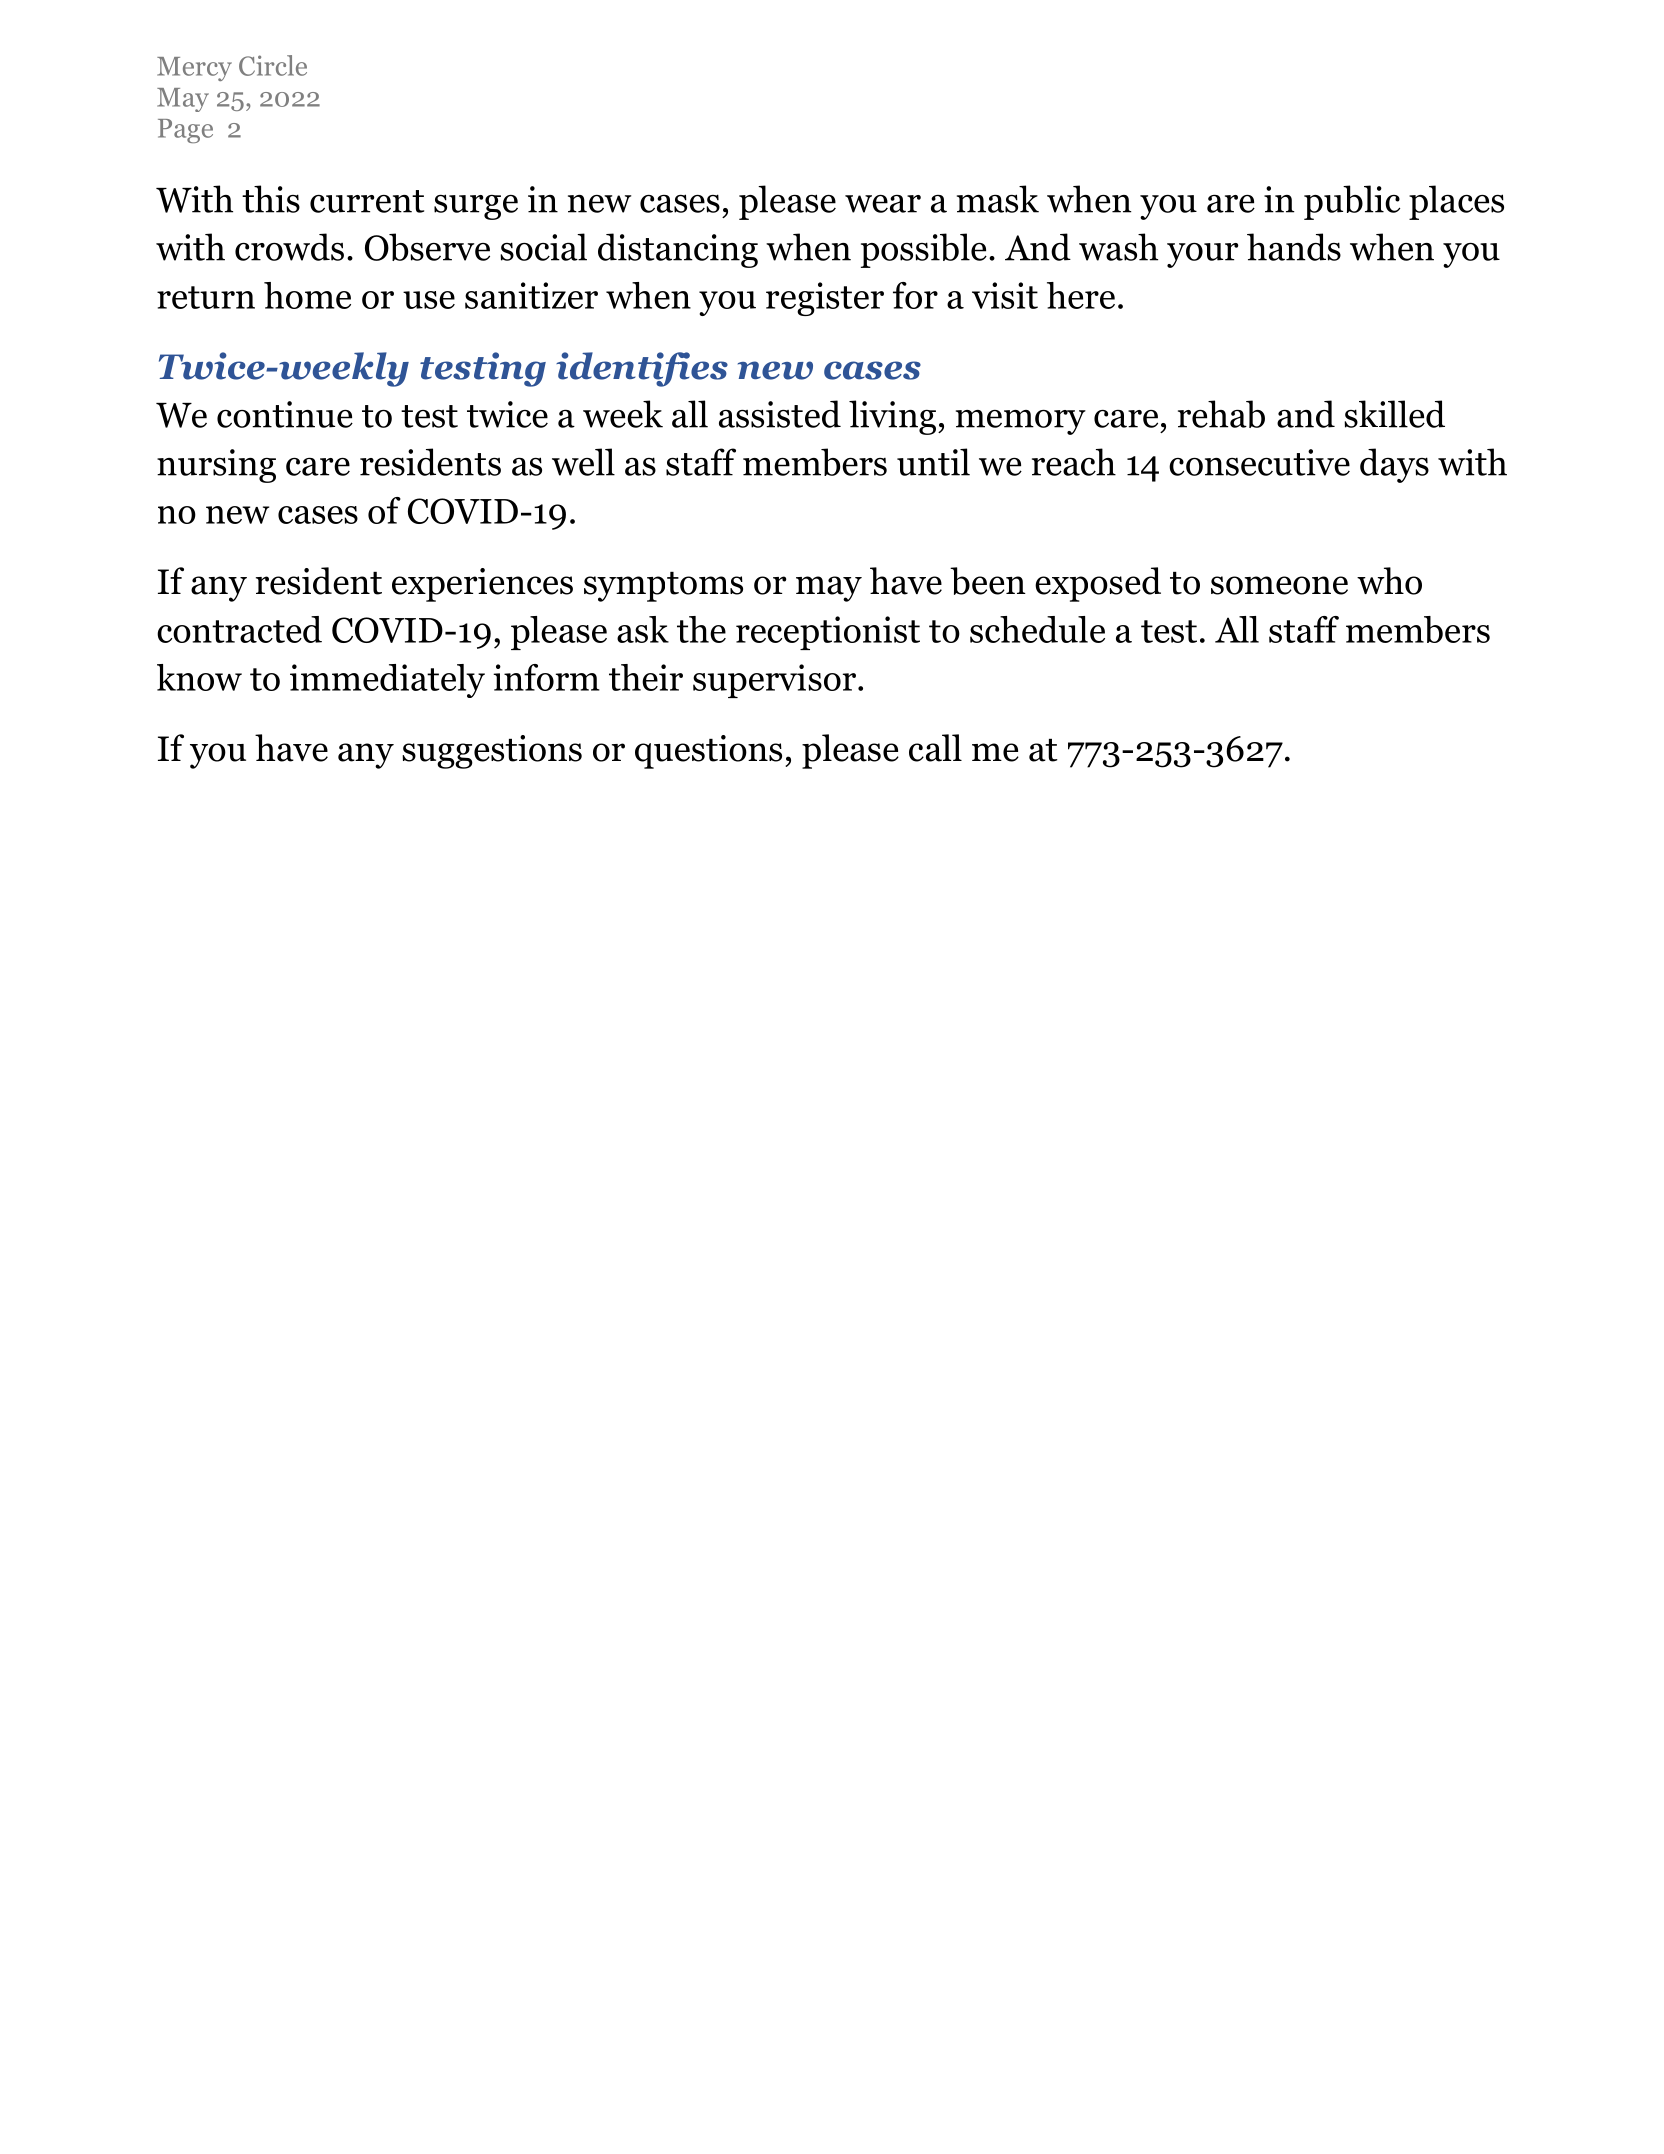 This screenshot has height=2154, width=1664. I want to click on Circle, so click(273, 65).
